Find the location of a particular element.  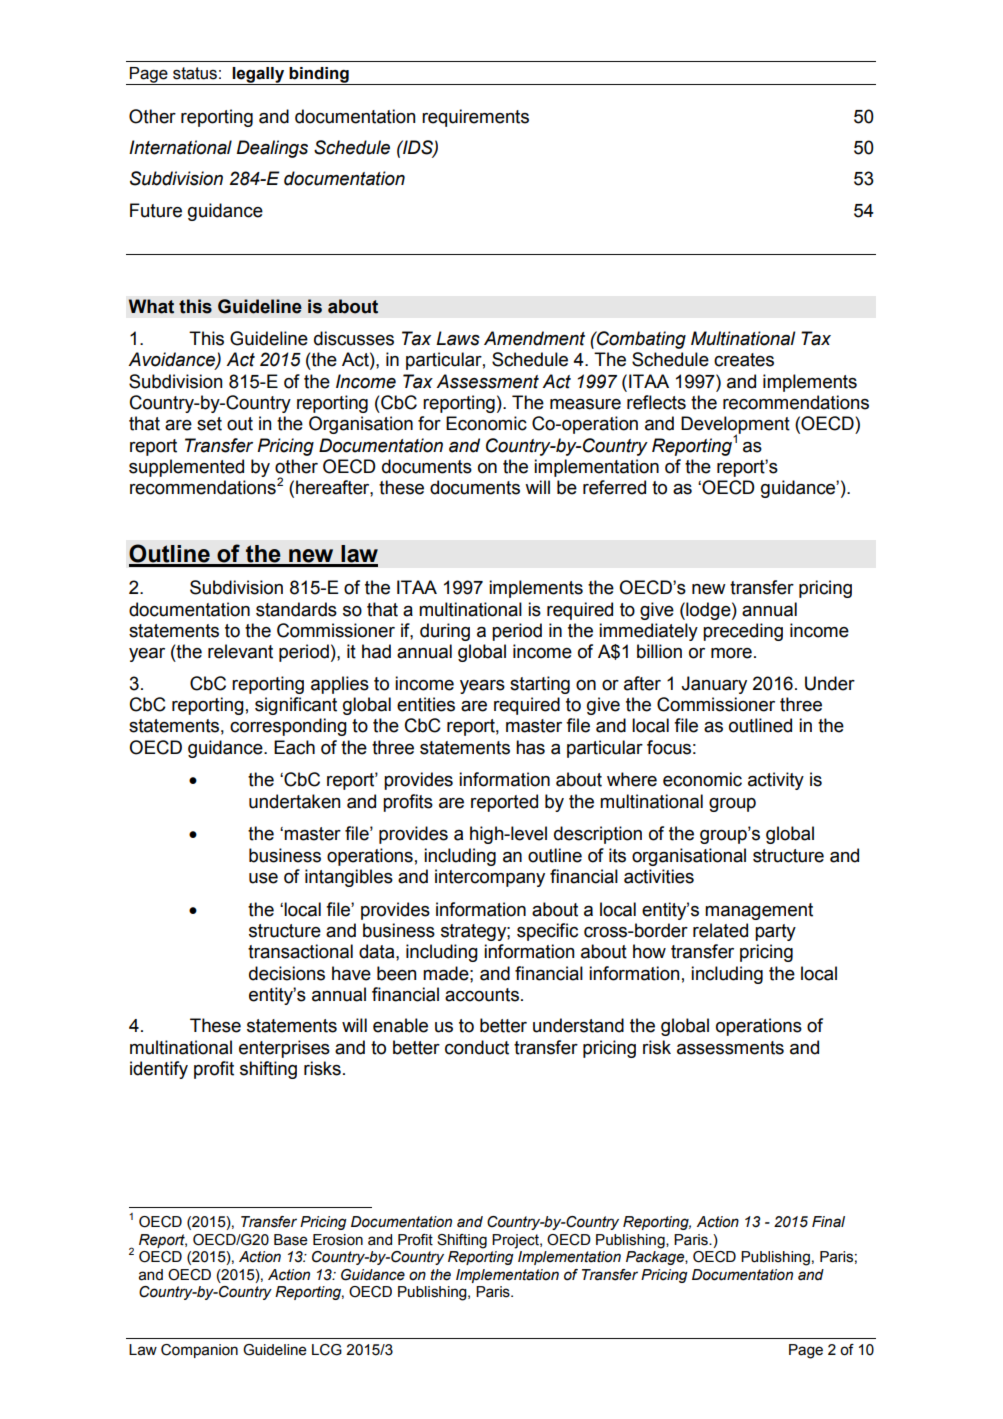

Final is located at coordinates (828, 1222).
